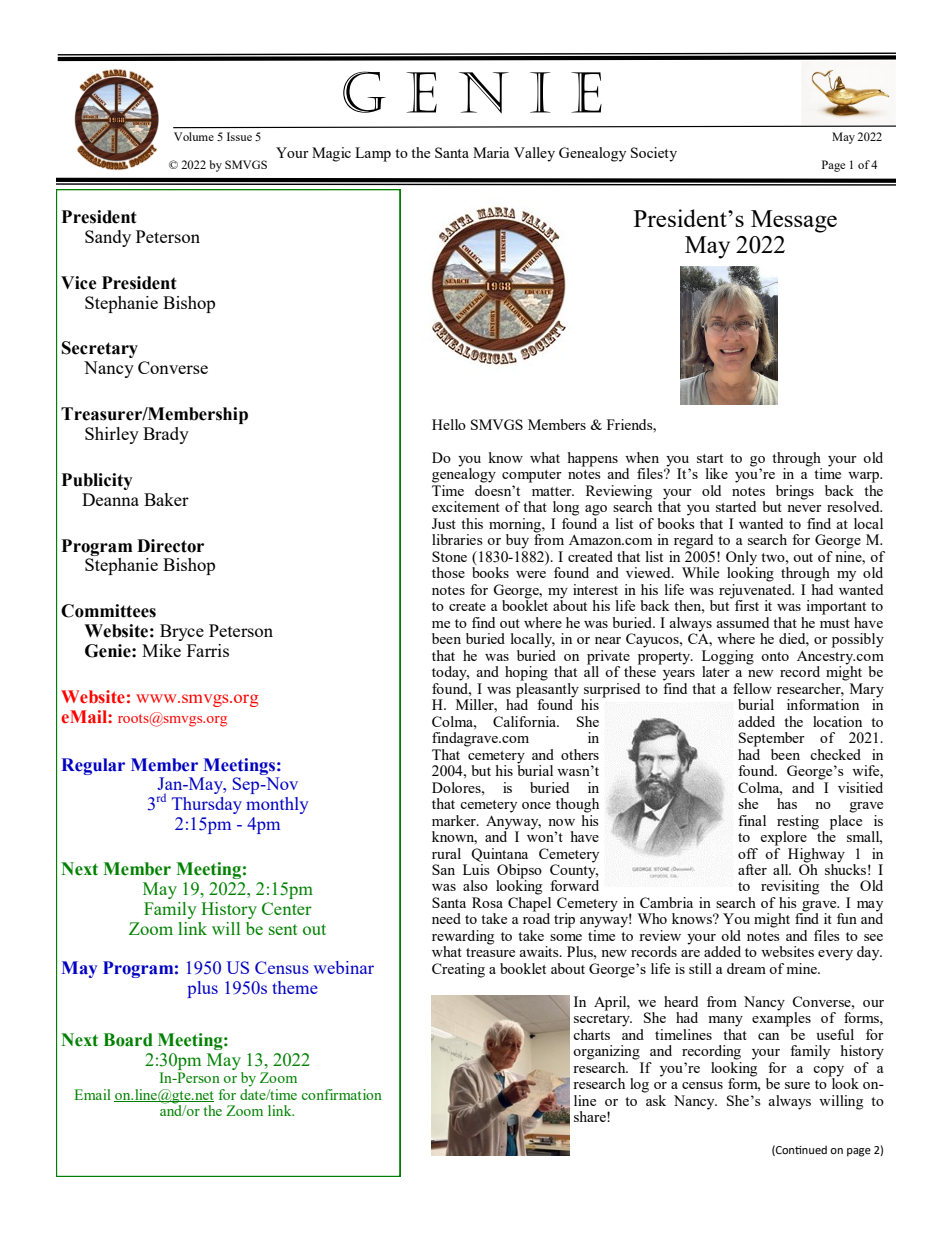  Describe the element at coordinates (207, 805) in the document. I see `Thursday` at that location.
